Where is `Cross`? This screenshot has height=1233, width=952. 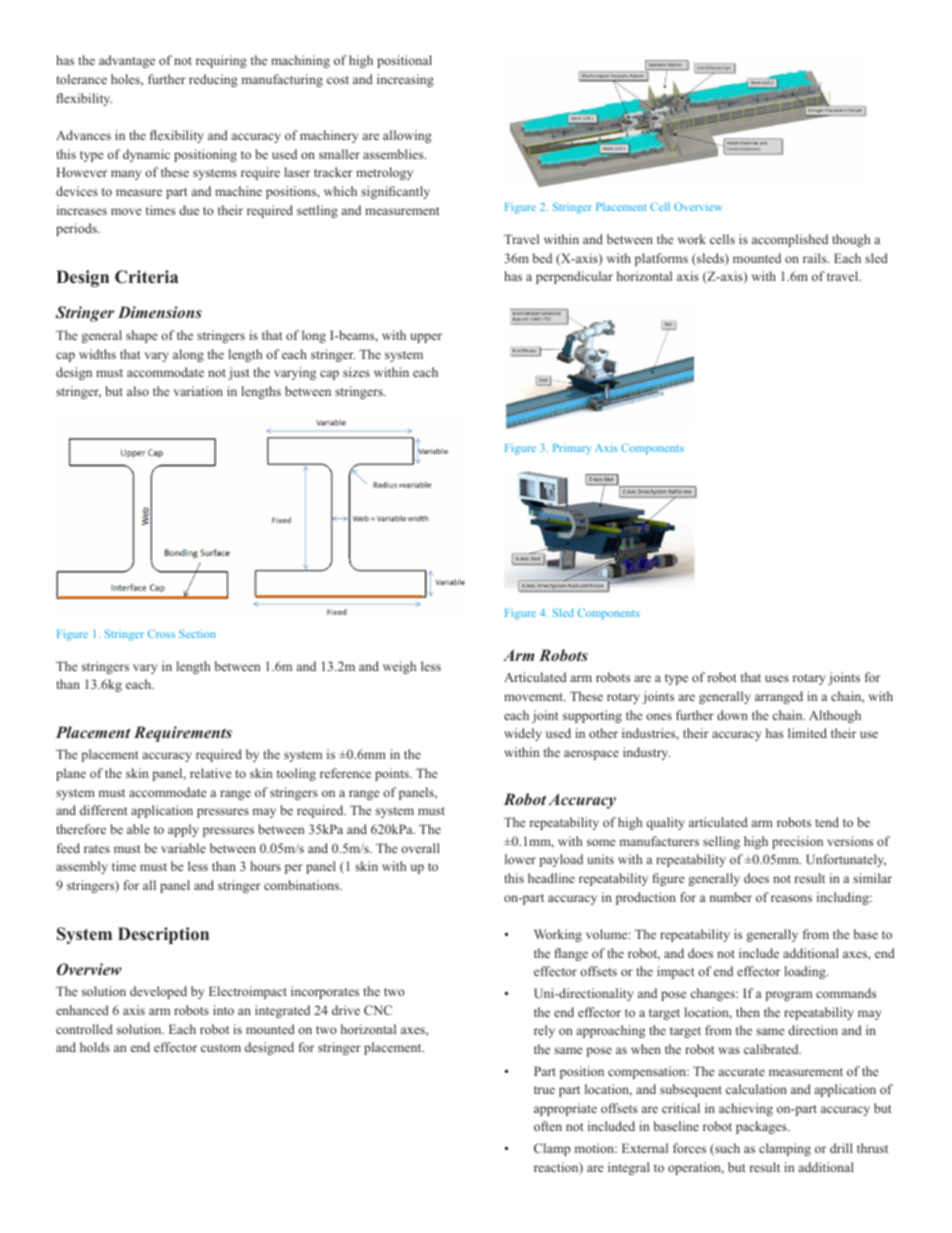
Cross is located at coordinates (161, 634).
